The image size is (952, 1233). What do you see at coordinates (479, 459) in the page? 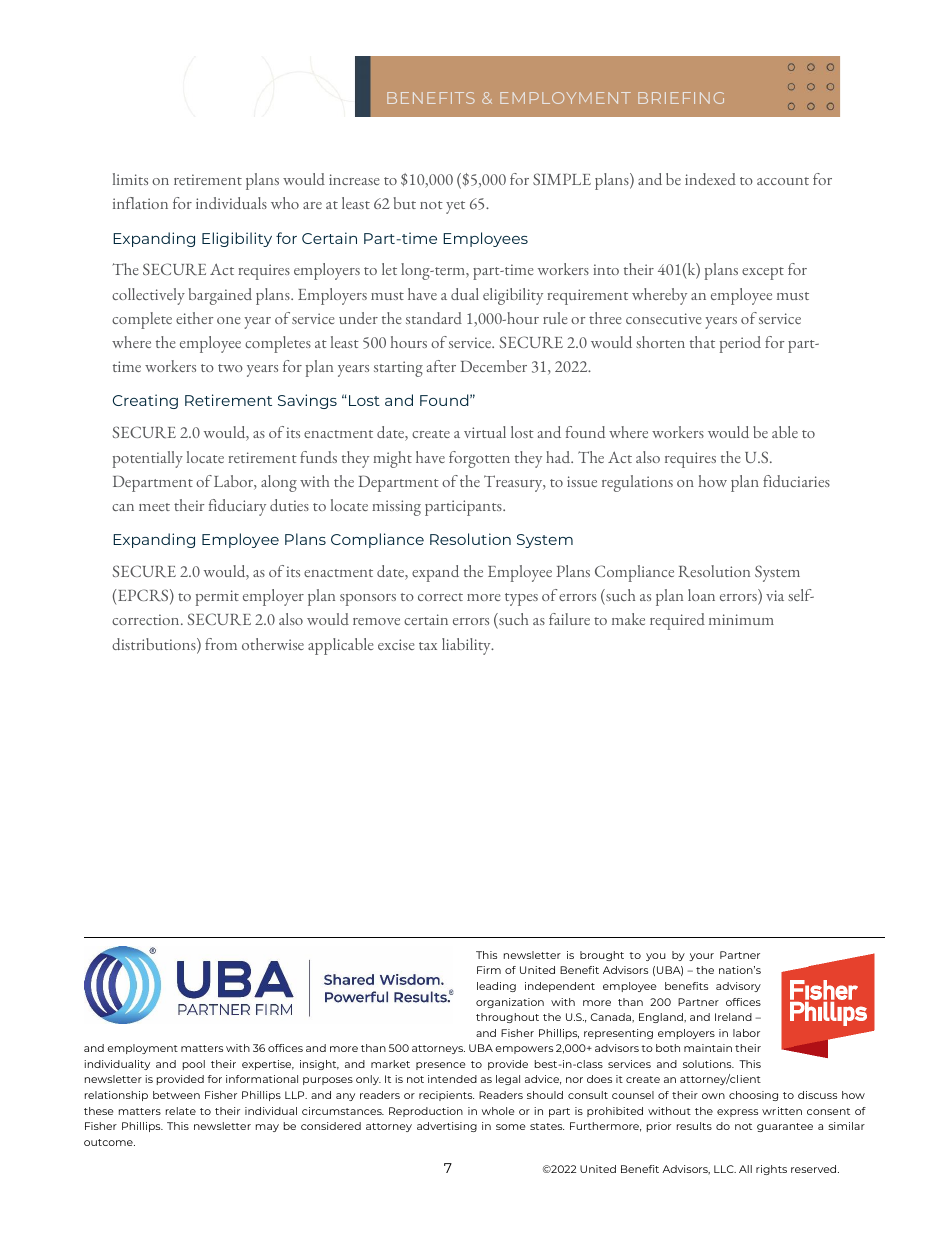
I see `forgotten` at bounding box center [479, 459].
